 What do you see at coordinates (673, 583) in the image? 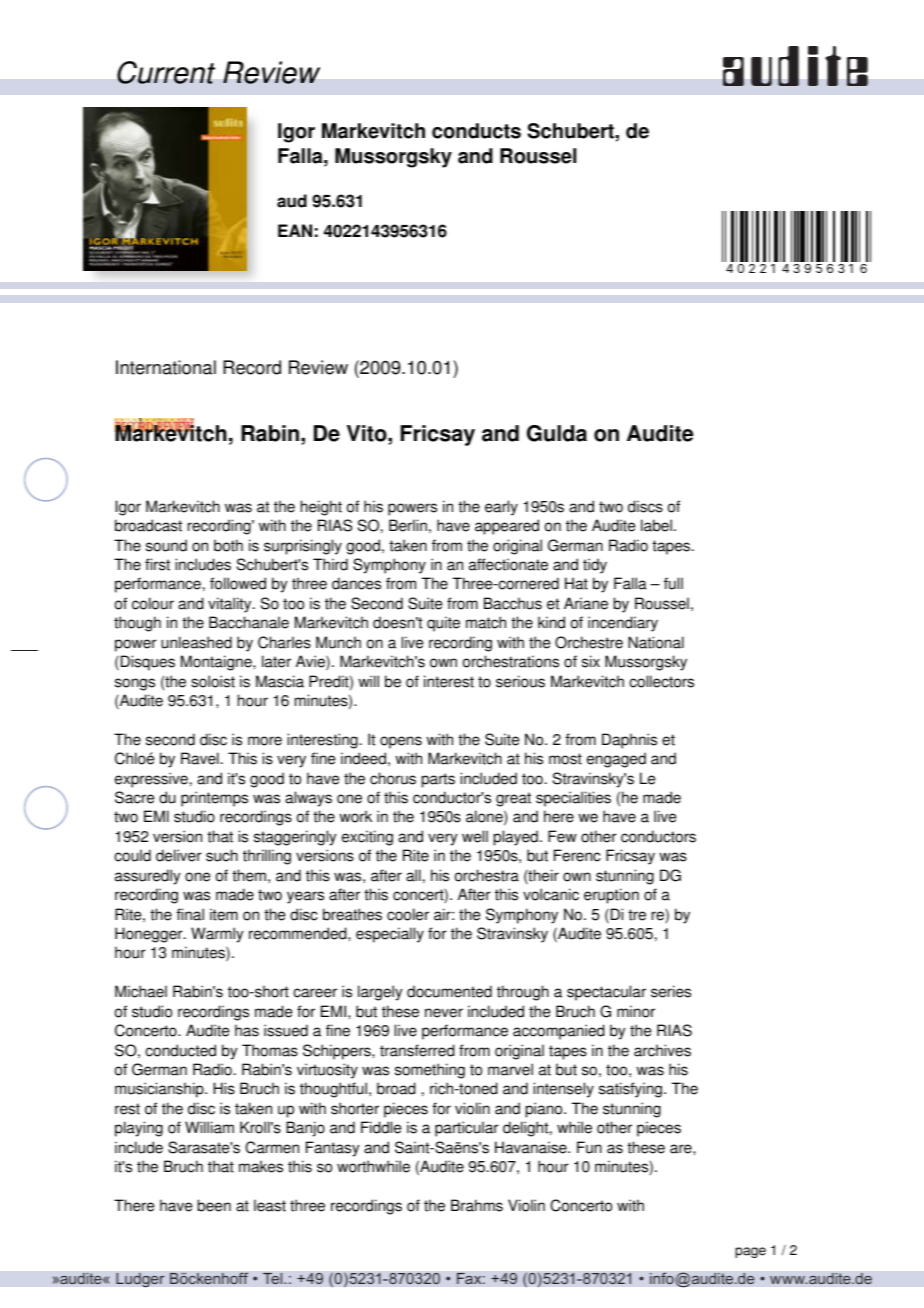
I see `full` at bounding box center [673, 583].
